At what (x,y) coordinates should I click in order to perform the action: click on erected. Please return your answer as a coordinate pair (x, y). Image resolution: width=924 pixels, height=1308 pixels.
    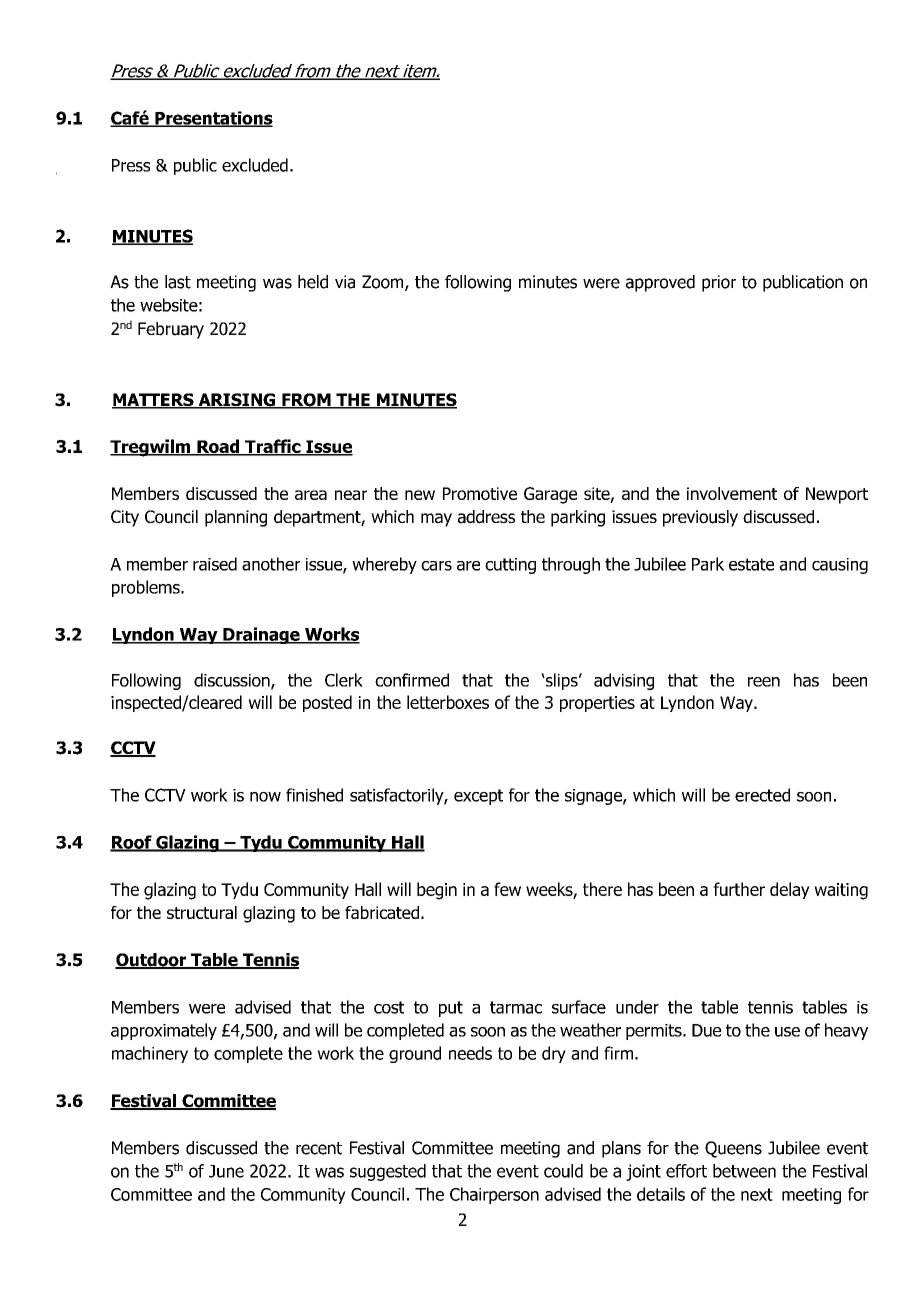
    Looking at the image, I should click on (762, 795).
